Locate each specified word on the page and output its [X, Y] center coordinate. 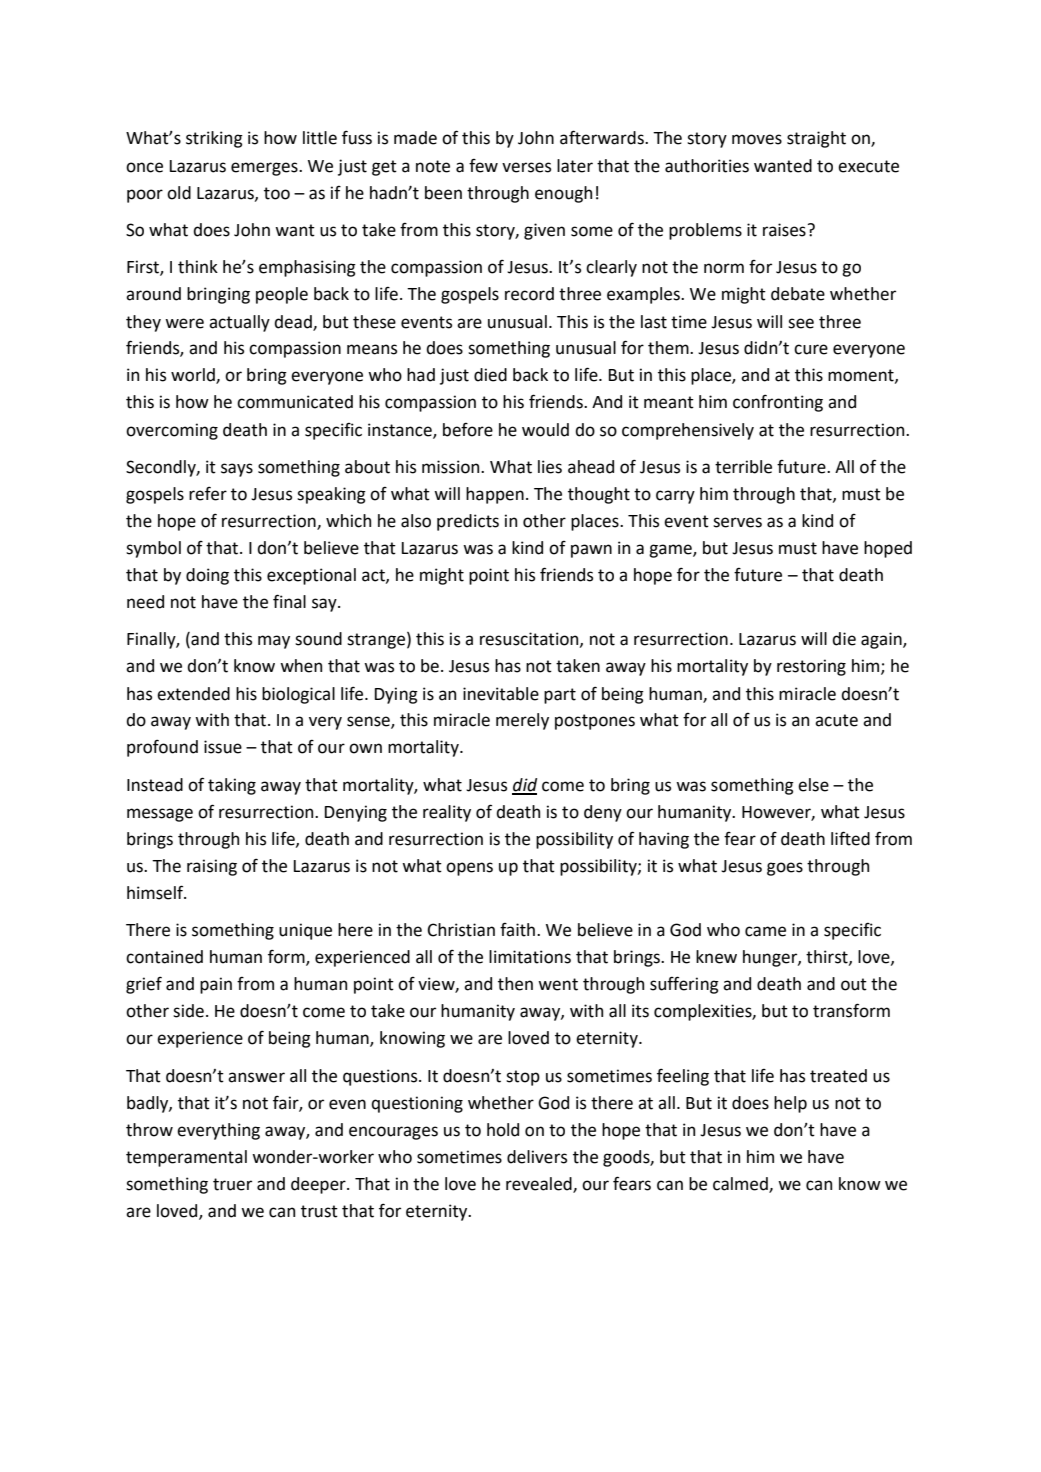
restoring [811, 667]
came [765, 931]
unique [305, 931]
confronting [778, 403]
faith [517, 930]
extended [193, 694]
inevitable [501, 694]
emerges [265, 169]
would [545, 430]
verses [526, 167]
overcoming [172, 431]
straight [816, 139]
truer [232, 1184]
